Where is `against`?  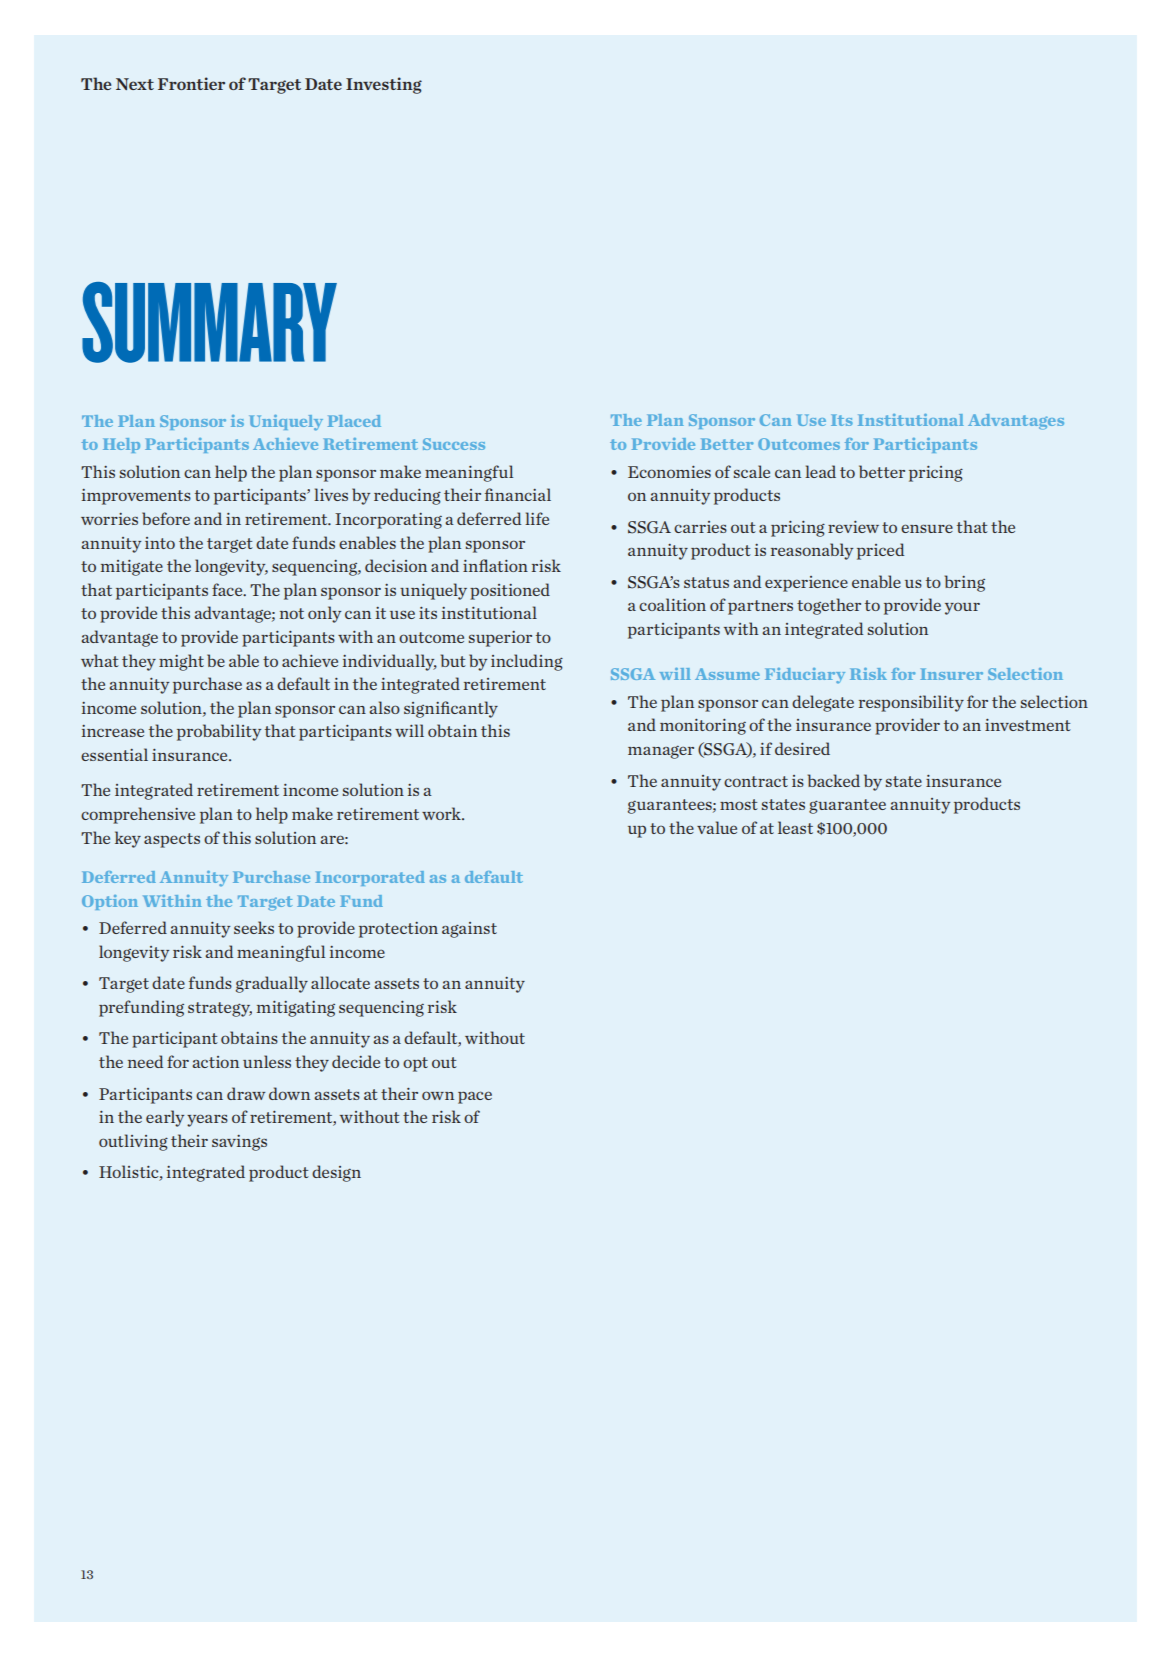 against is located at coordinates (469, 930).
